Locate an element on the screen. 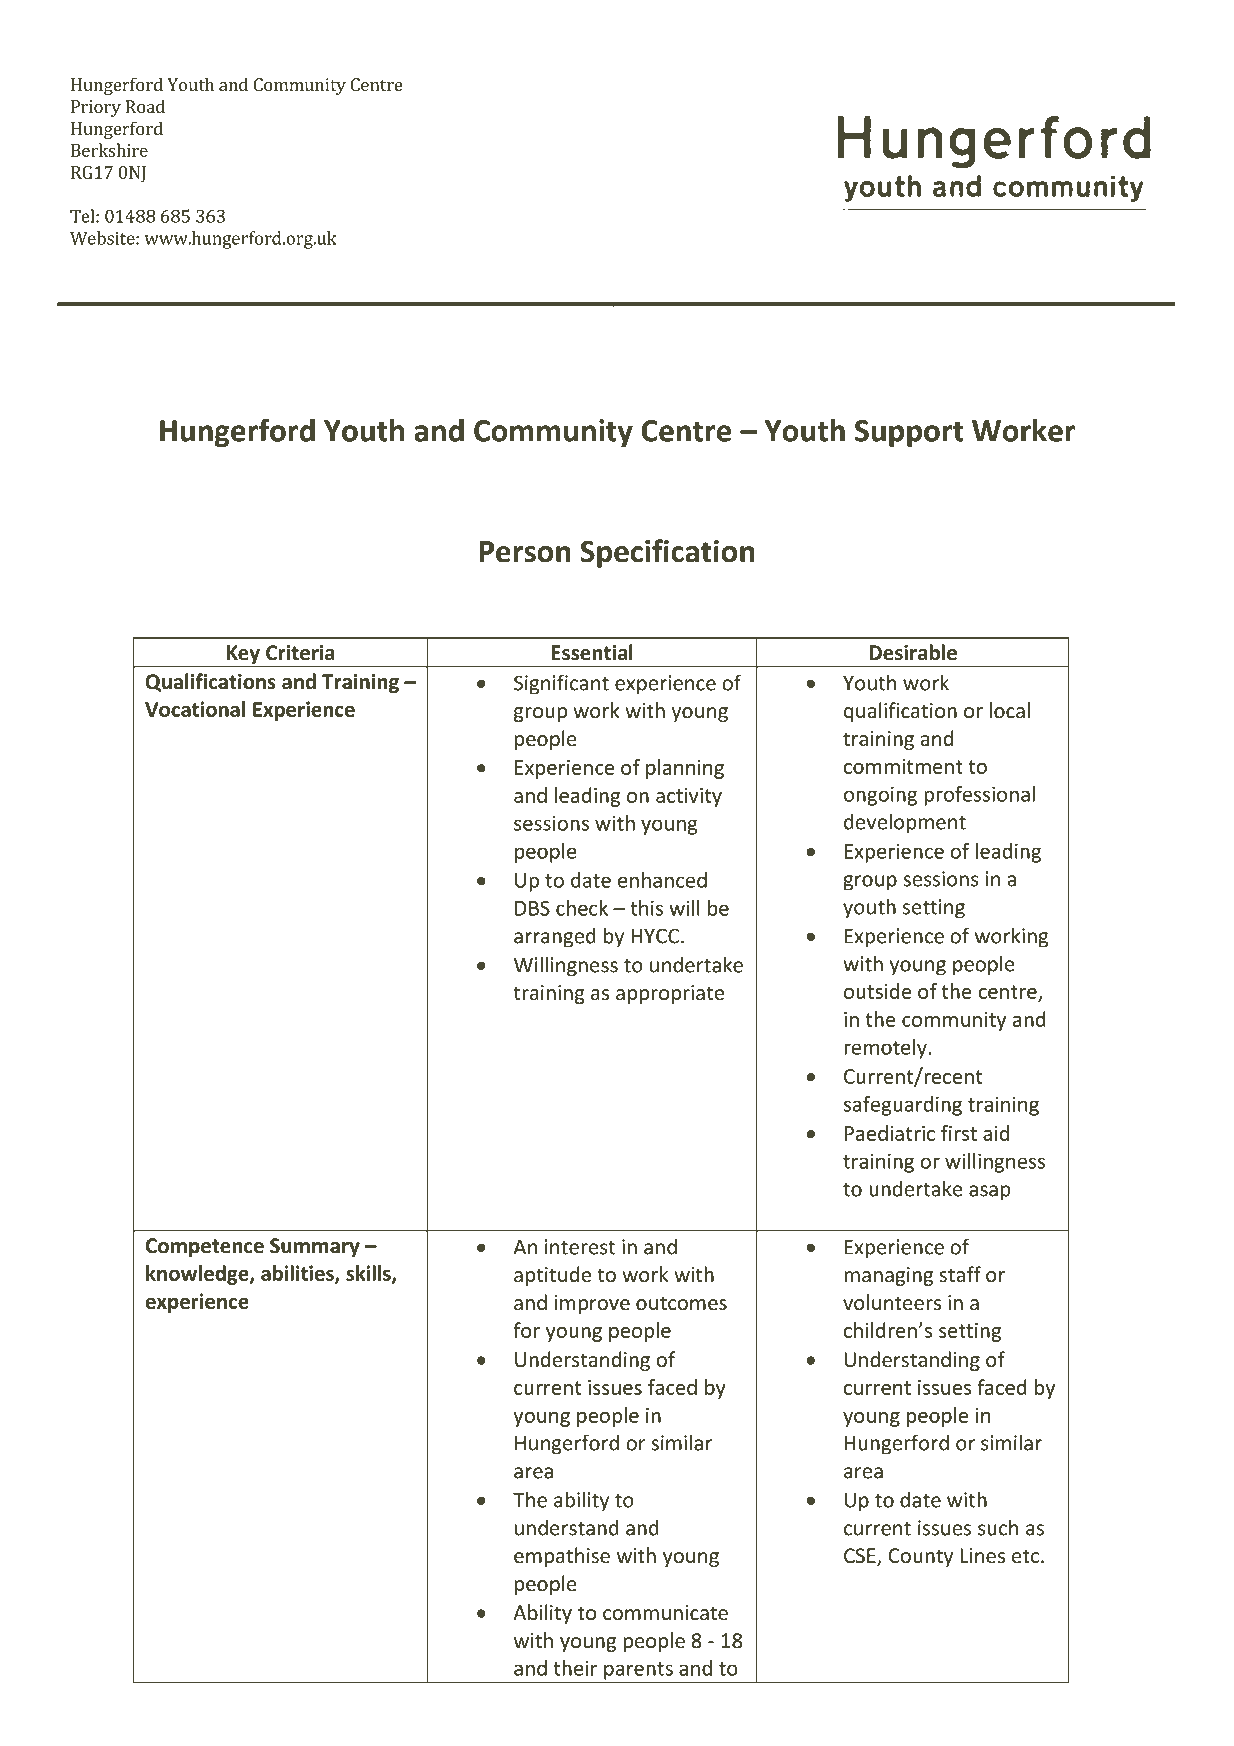 This screenshot has height=1746, width=1234. Support is located at coordinates (909, 433).
